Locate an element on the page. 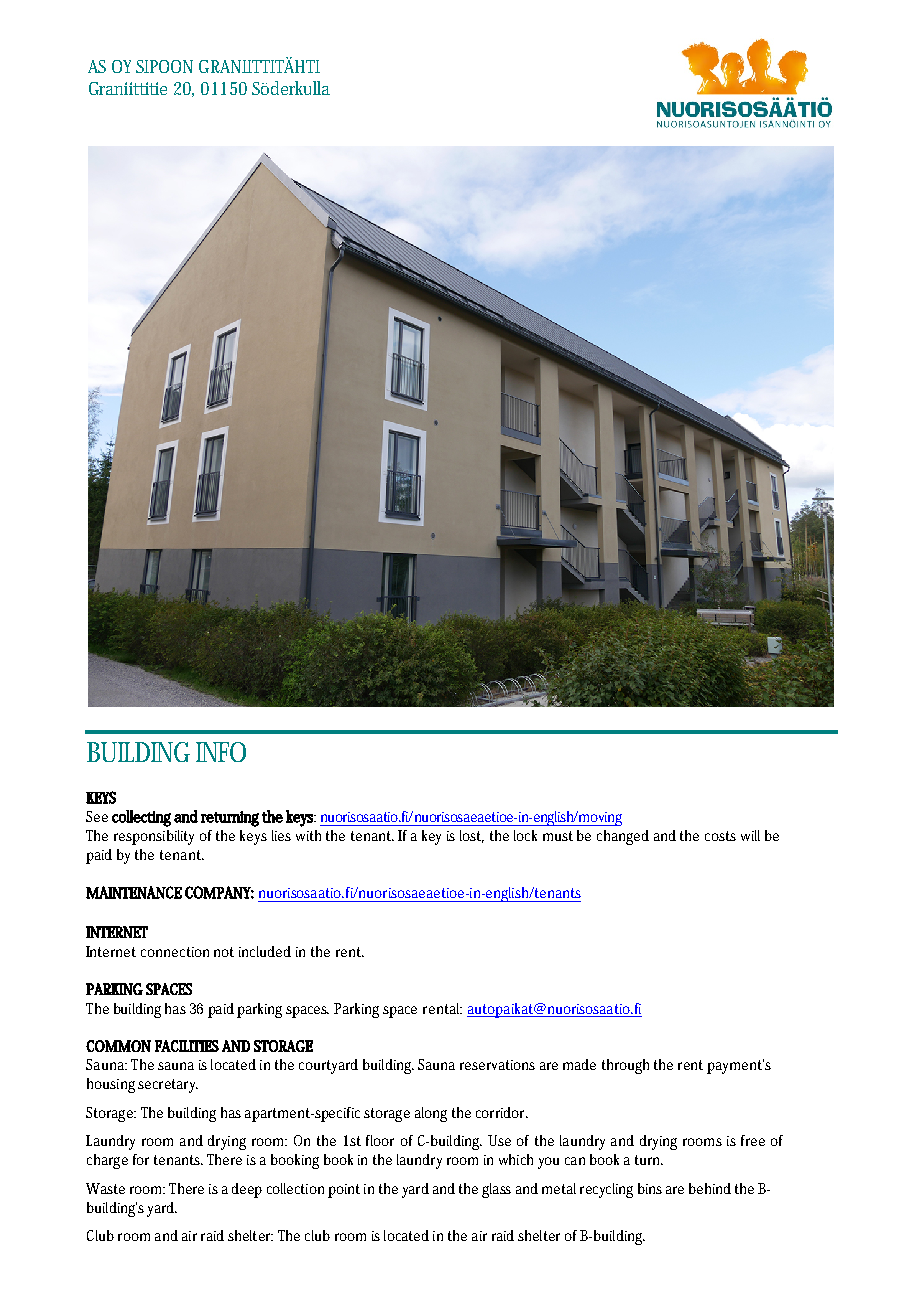 This document has height=1308, width=924. included is located at coordinates (265, 951).
